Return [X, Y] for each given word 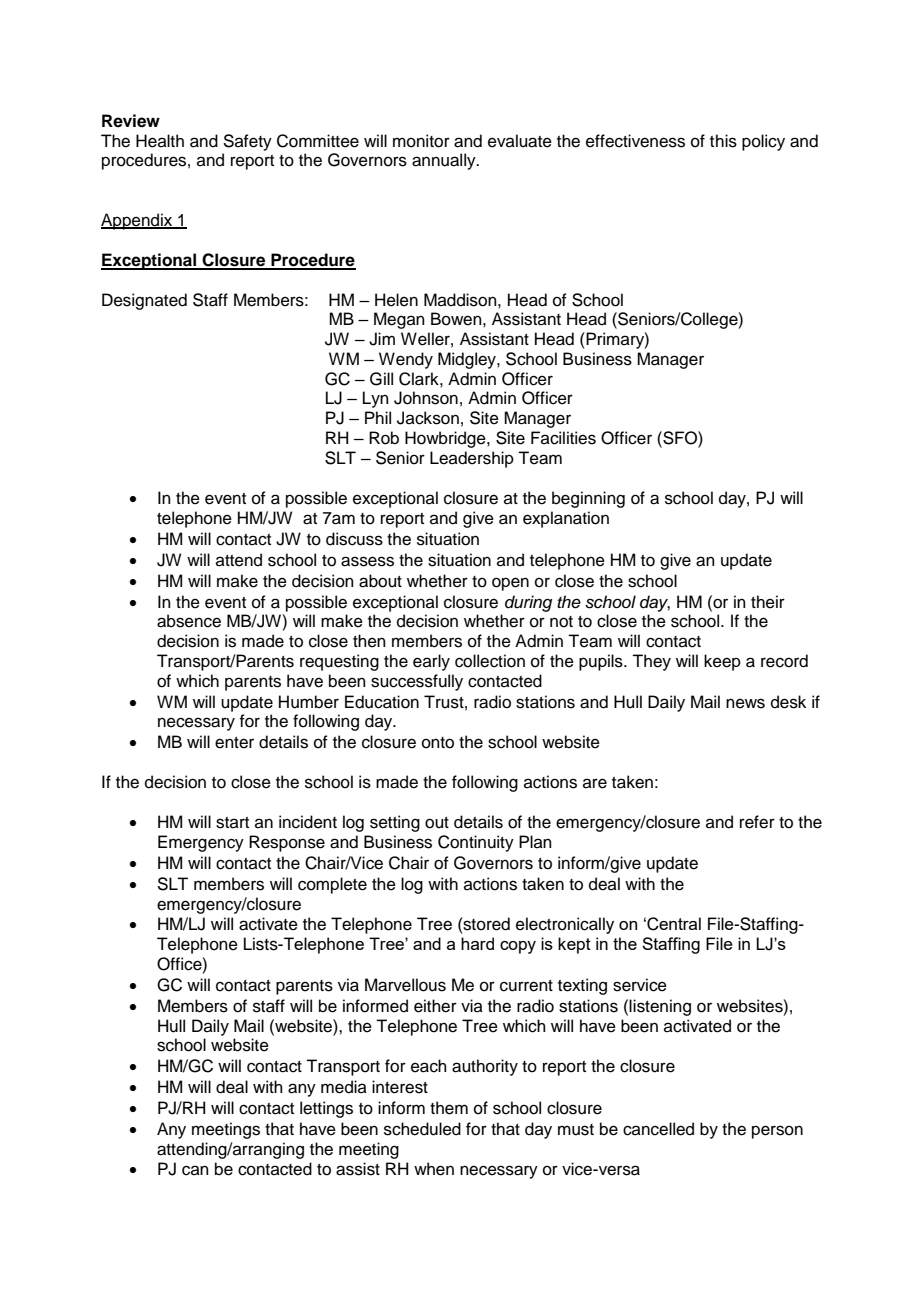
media [344, 1087]
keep [722, 662]
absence [189, 621]
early [431, 662]
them [449, 1108]
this [723, 141]
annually [445, 161]
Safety [247, 142]
